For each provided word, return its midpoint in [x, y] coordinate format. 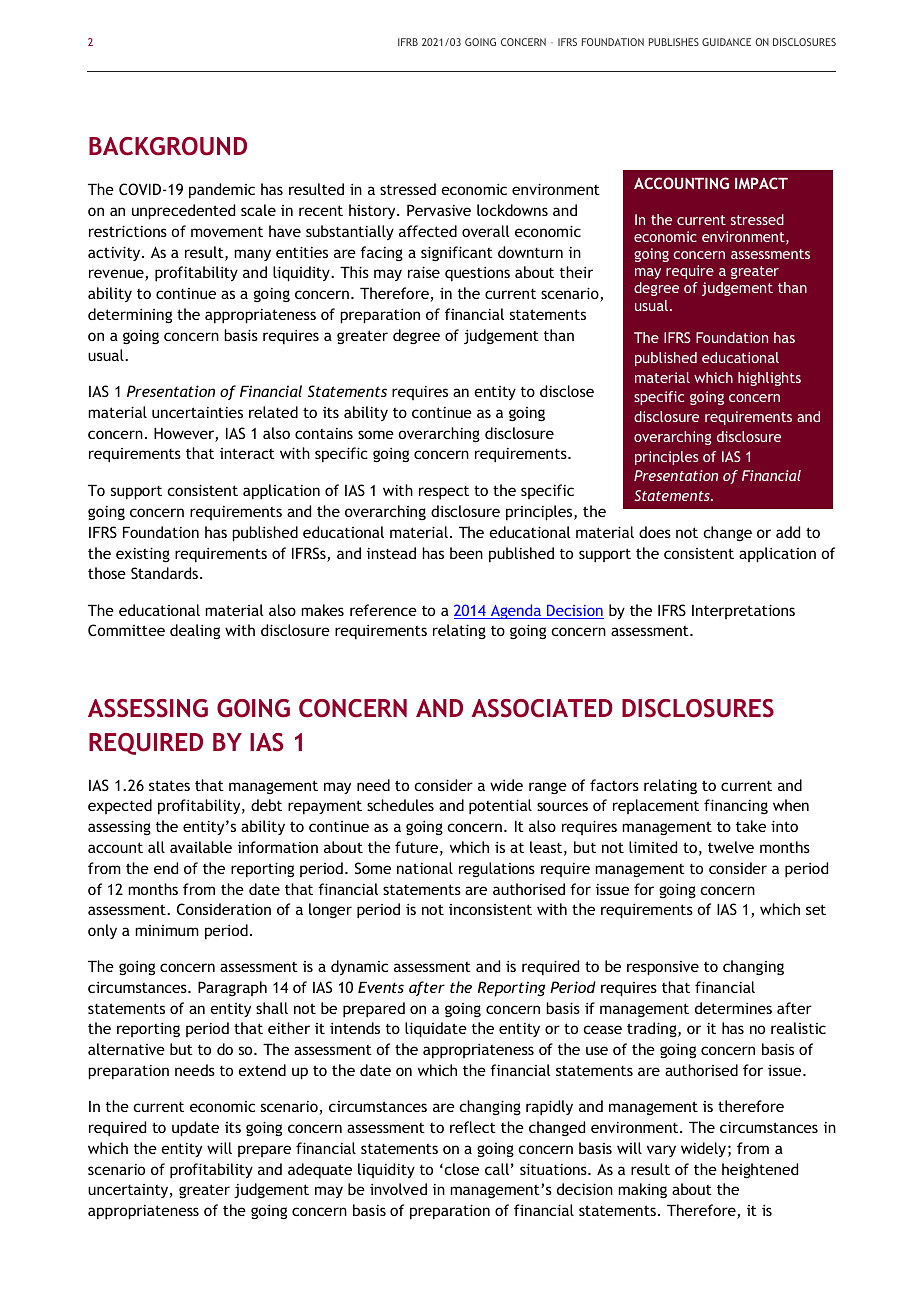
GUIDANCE [726, 42]
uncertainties [197, 412]
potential [500, 807]
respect [444, 493]
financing [736, 806]
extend [262, 1070]
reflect [473, 1127]
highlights [769, 379]
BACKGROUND [168, 146]
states [169, 785]
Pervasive [439, 210]
